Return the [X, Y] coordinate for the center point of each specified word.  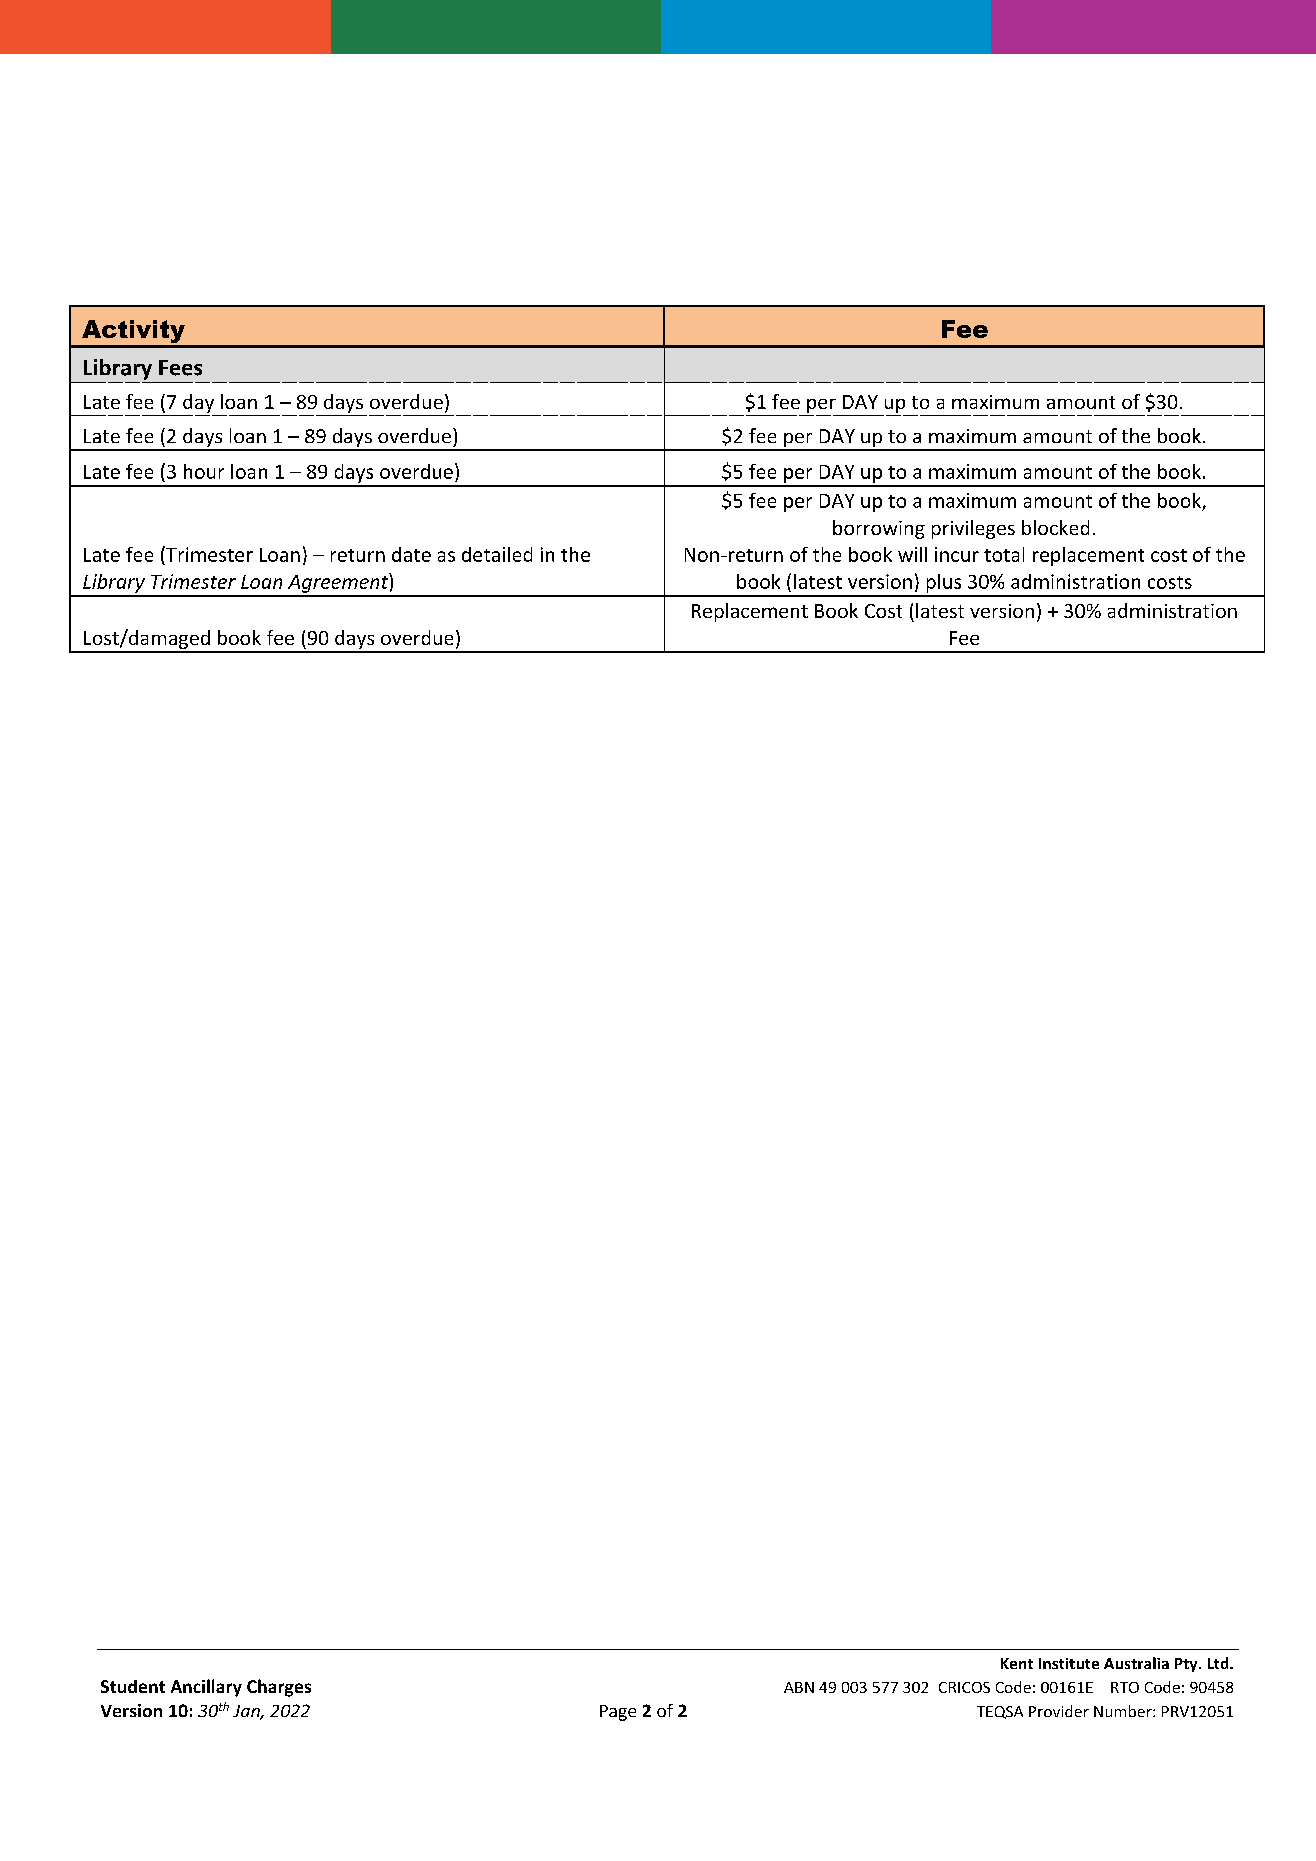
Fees [180, 368]
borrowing [879, 529]
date [411, 554]
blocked [1055, 527]
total [1004, 554]
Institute [1069, 1663]
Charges [279, 1688]
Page [618, 1713]
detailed [497, 554]
